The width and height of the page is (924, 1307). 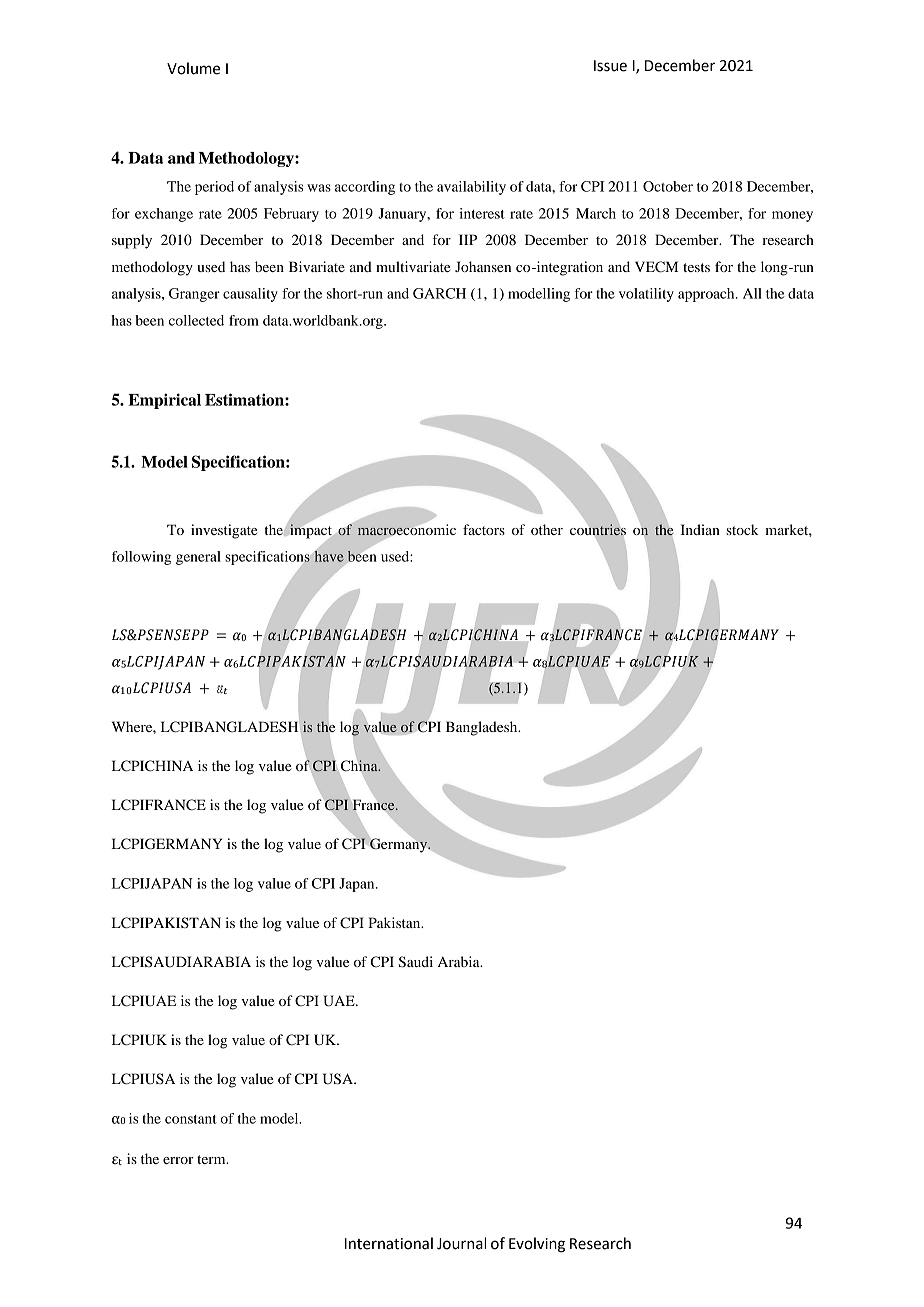 What do you see at coordinates (742, 529) in the page?
I see `stock` at bounding box center [742, 529].
